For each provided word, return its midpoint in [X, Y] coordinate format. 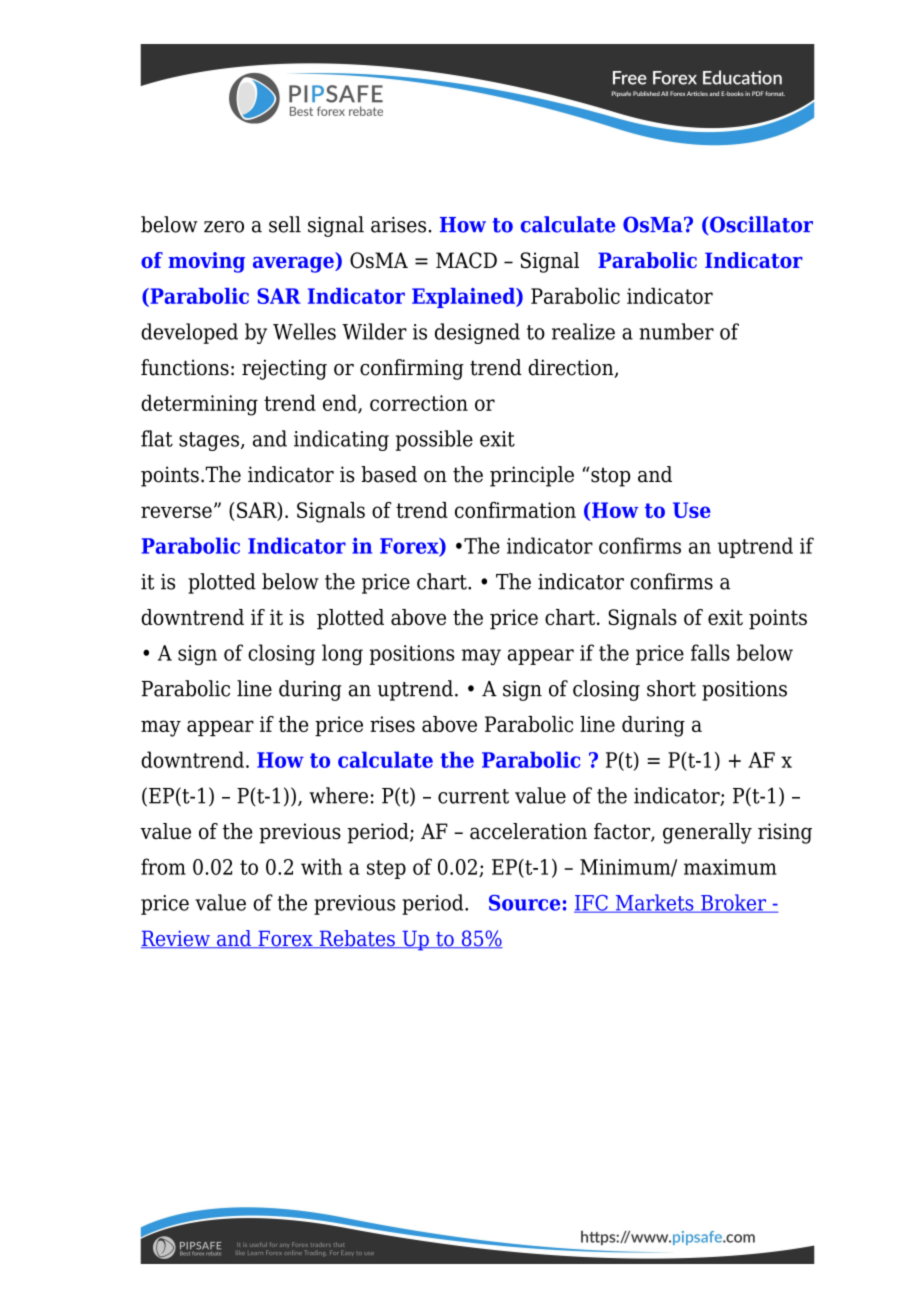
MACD [466, 260]
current [473, 796]
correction [419, 403]
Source [524, 903]
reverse [176, 512]
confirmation [515, 510]
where [338, 795]
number [676, 331]
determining [199, 405]
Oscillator [760, 225]
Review [176, 939]
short [671, 688]
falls [710, 652]
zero [224, 227]
